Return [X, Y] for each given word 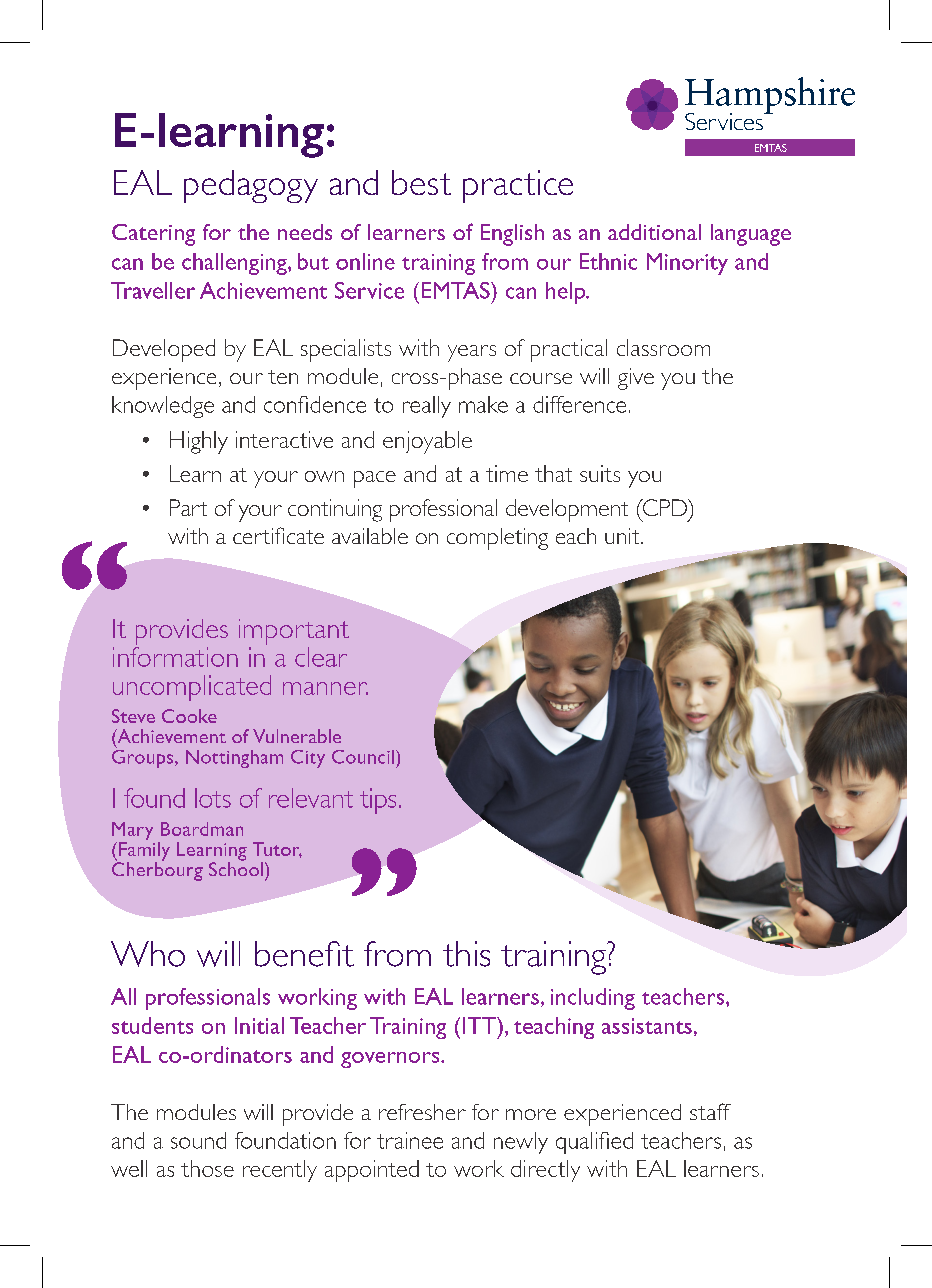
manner [325, 688]
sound [198, 1140]
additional [654, 232]
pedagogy [251, 186]
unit [623, 536]
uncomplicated [192, 688]
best [421, 182]
